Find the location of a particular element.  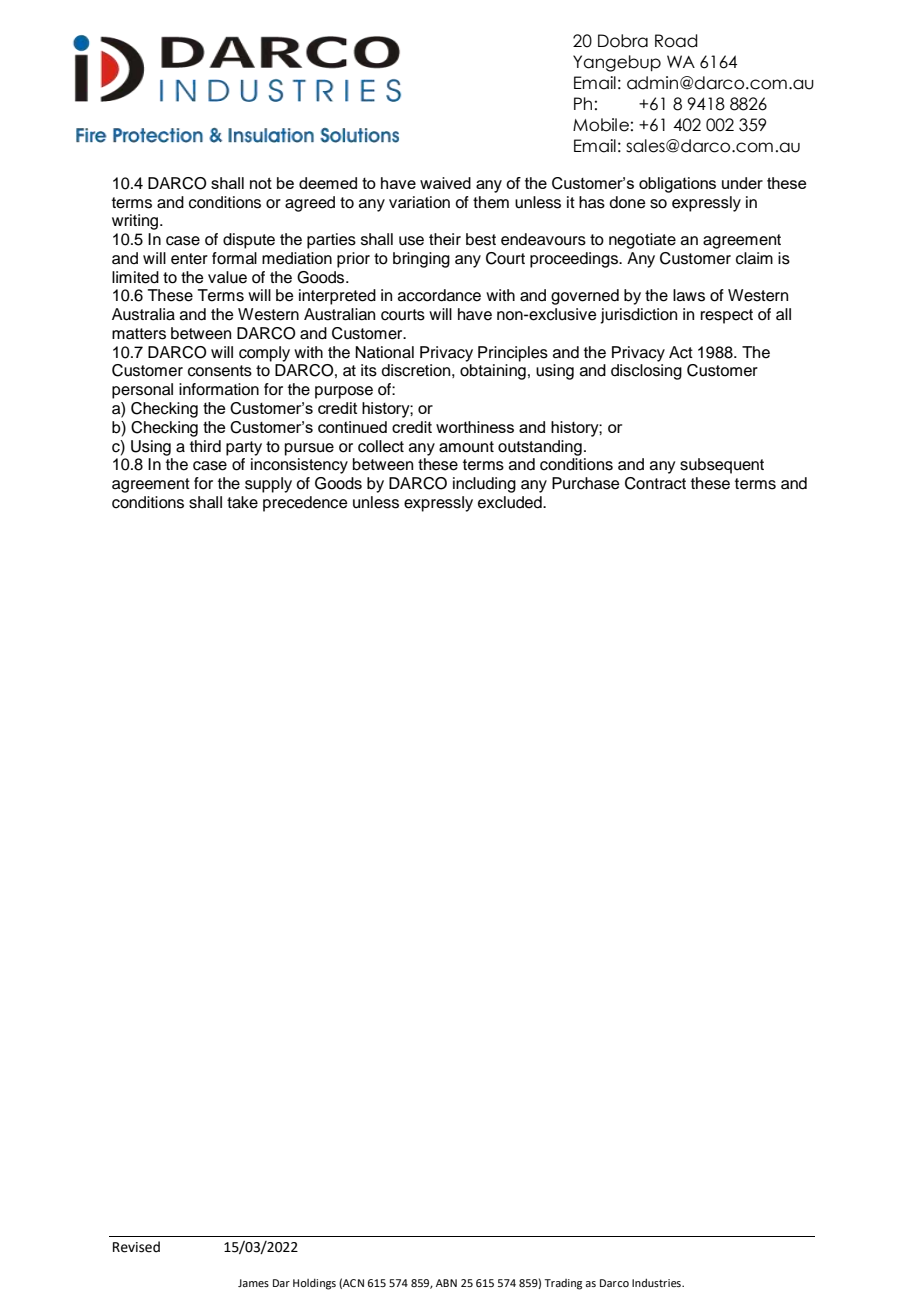

Road is located at coordinates (676, 41).
